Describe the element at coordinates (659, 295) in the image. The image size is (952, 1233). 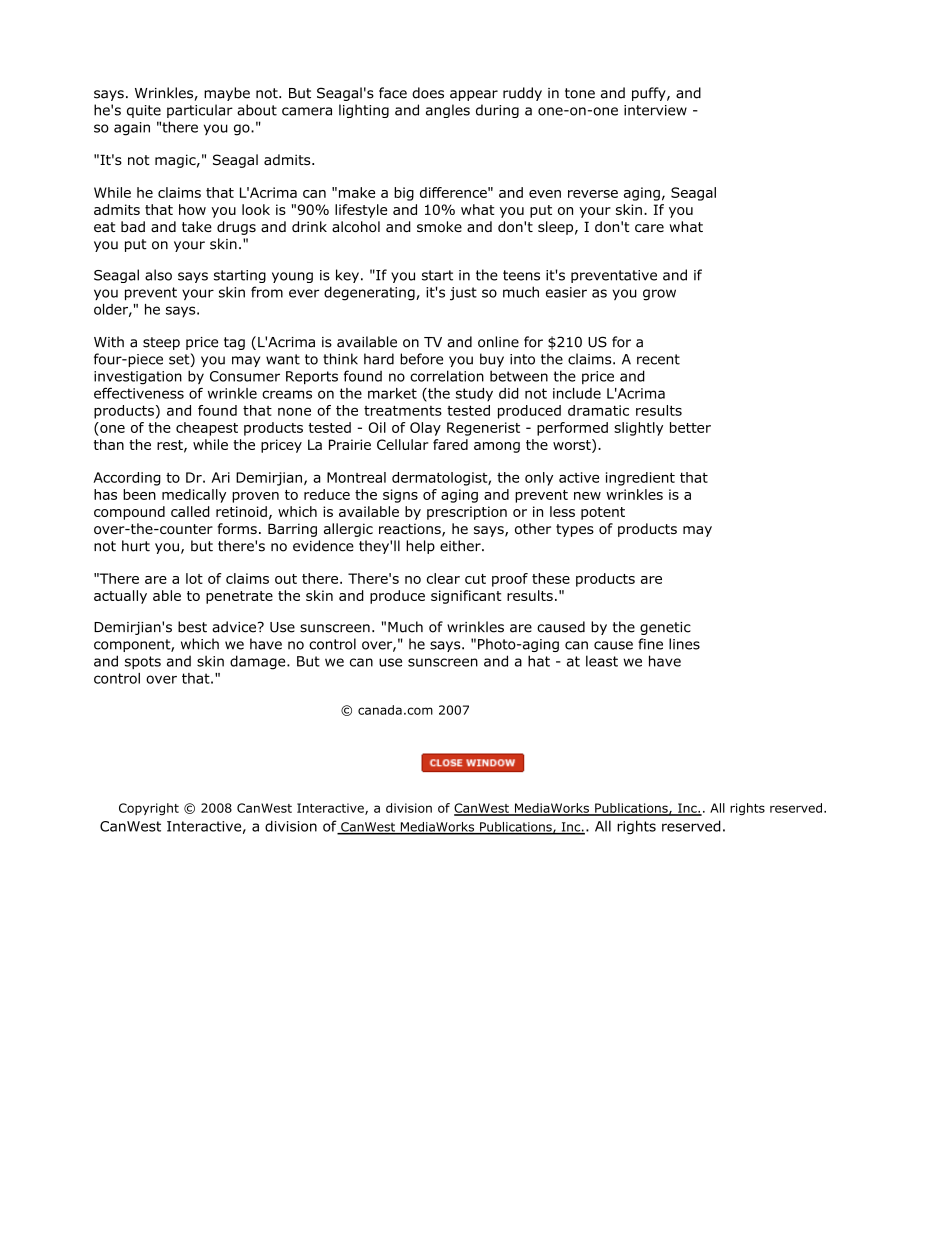
I see `grow` at that location.
